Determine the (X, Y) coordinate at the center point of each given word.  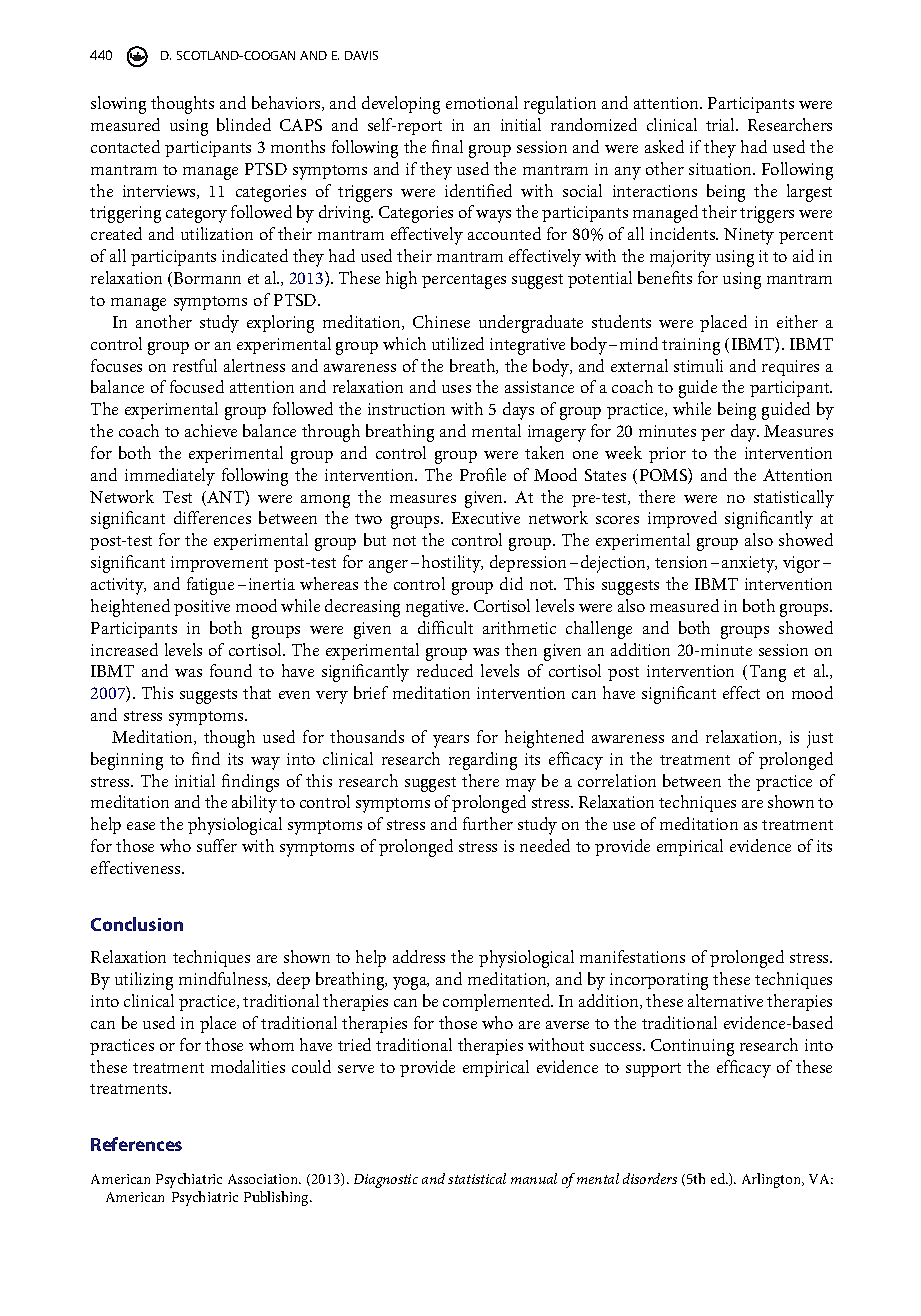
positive (202, 608)
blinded (244, 124)
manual (534, 1178)
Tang (768, 673)
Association (264, 1179)
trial (722, 124)
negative (436, 608)
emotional (482, 102)
